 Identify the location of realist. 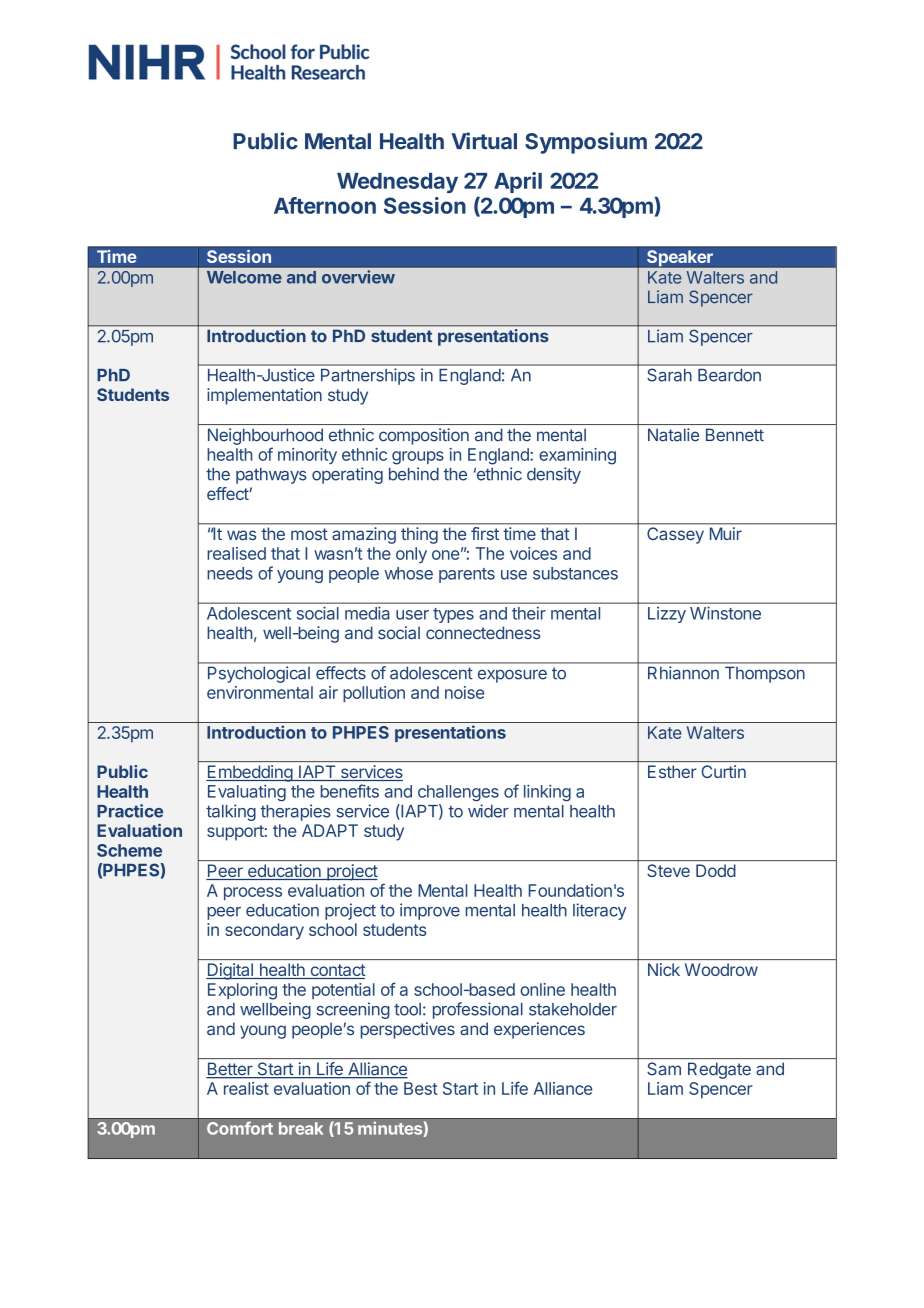
(246, 1088).
